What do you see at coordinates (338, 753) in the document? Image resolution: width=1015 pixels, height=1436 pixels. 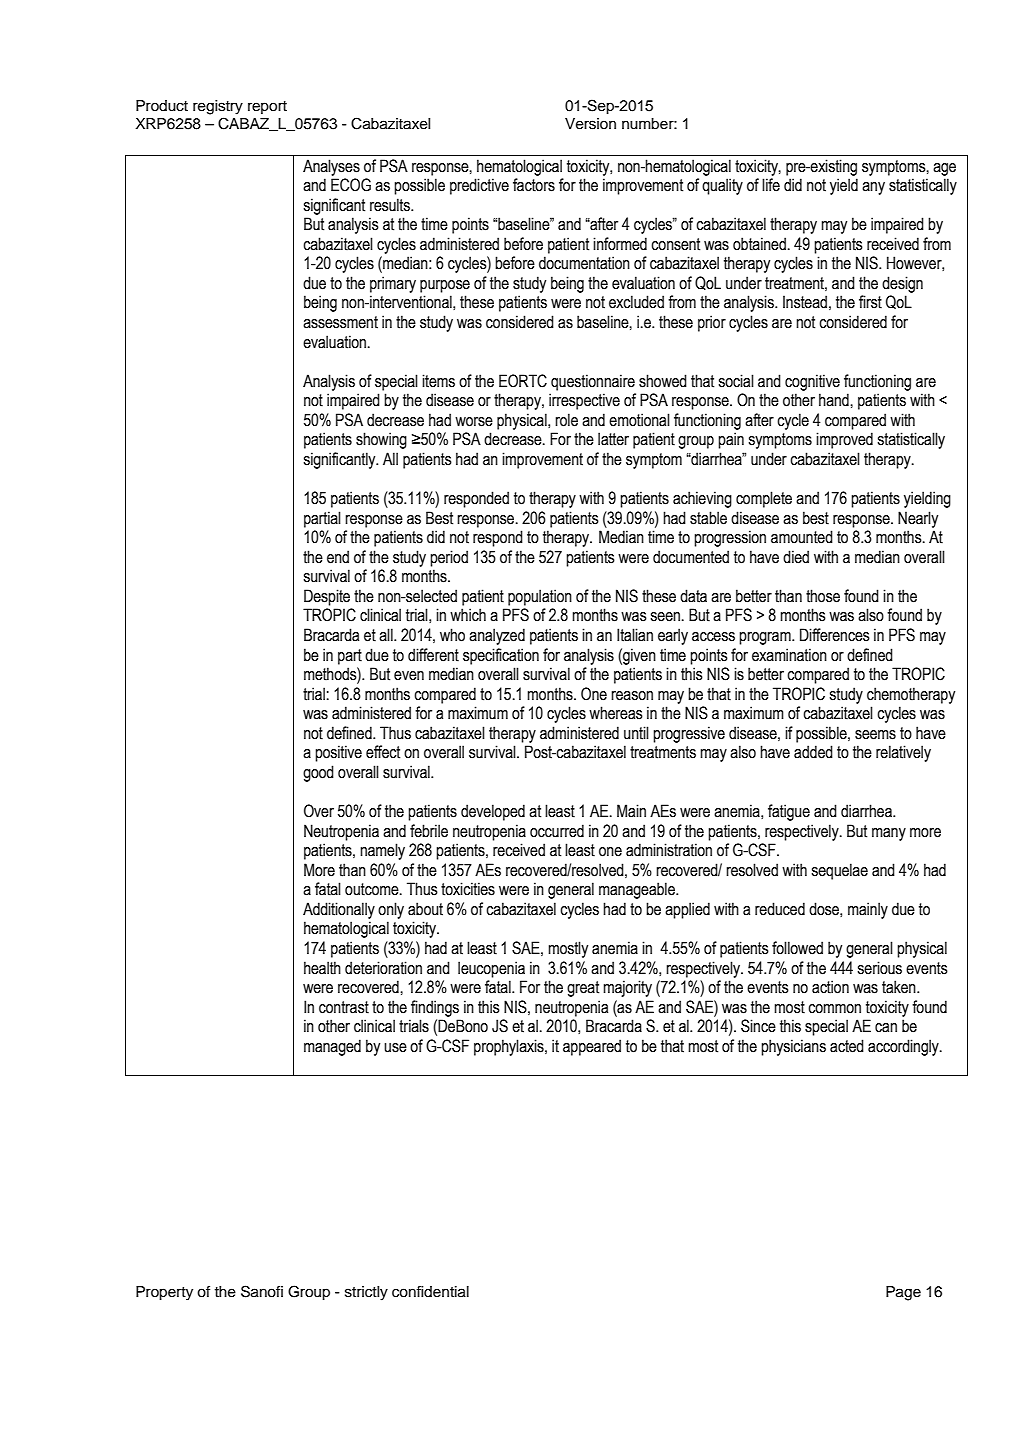 I see `positive` at bounding box center [338, 753].
